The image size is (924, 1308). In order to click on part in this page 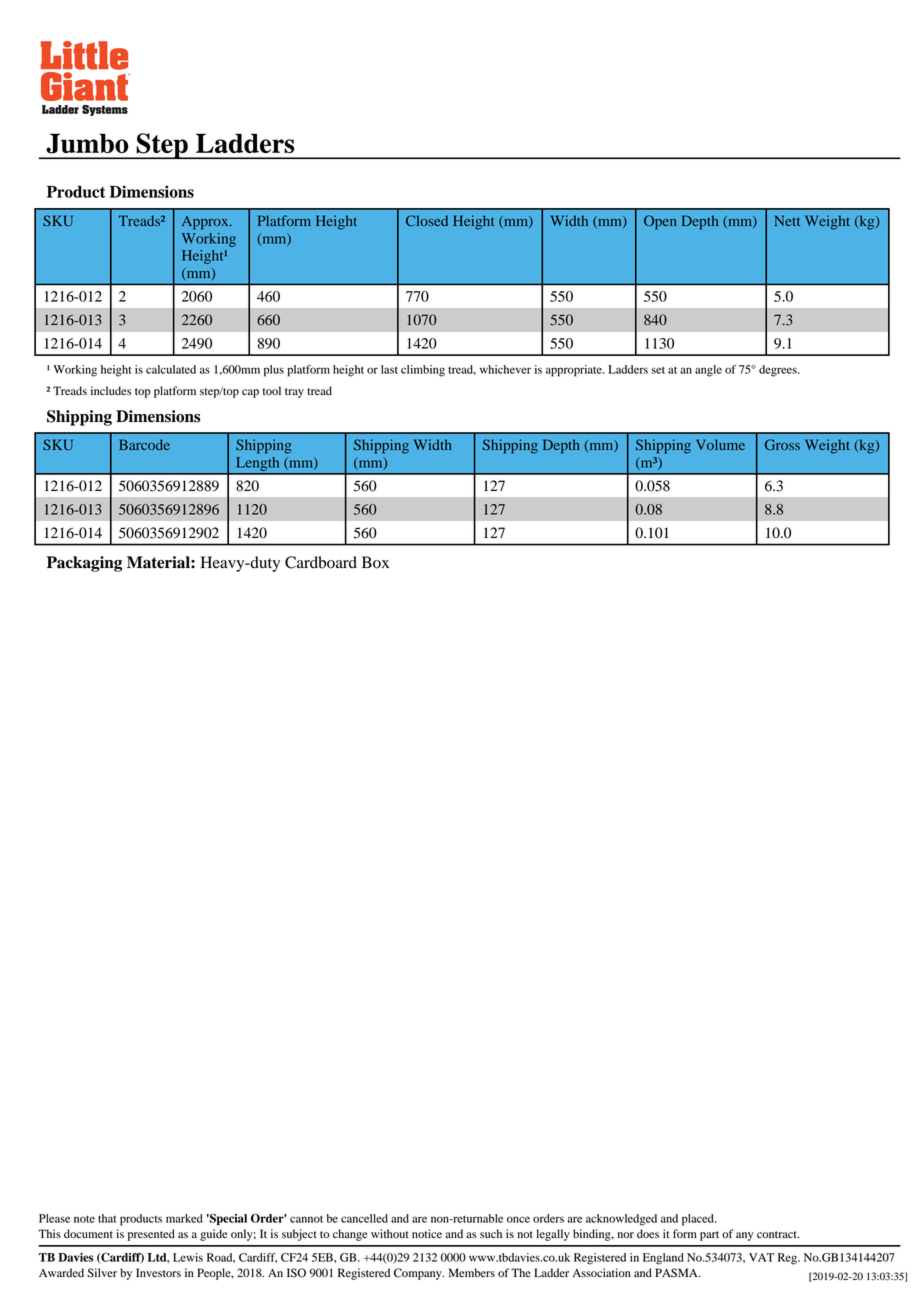, I will do `click(709, 1236)`.
